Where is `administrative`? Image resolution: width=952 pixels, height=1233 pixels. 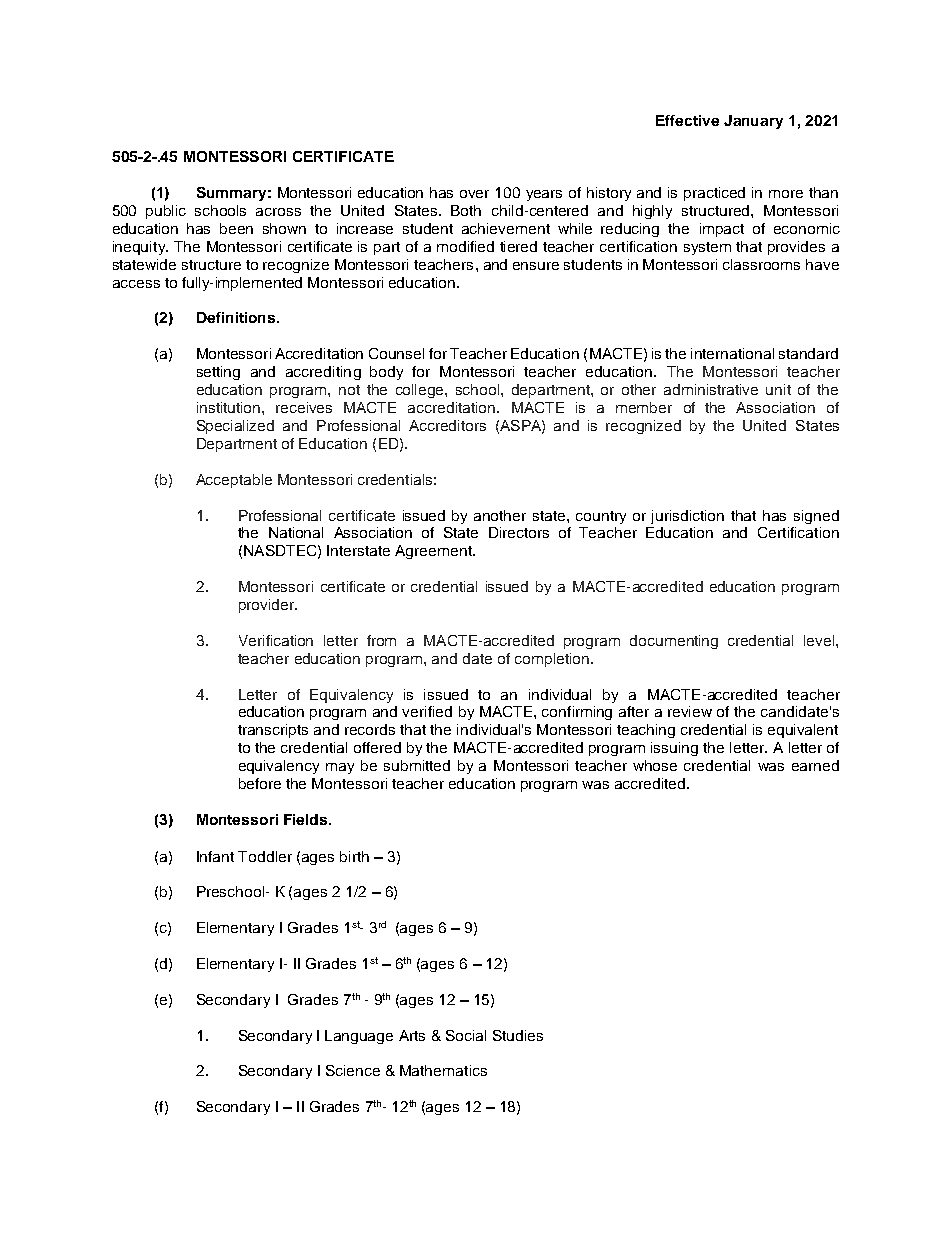
administrative is located at coordinates (711, 389).
